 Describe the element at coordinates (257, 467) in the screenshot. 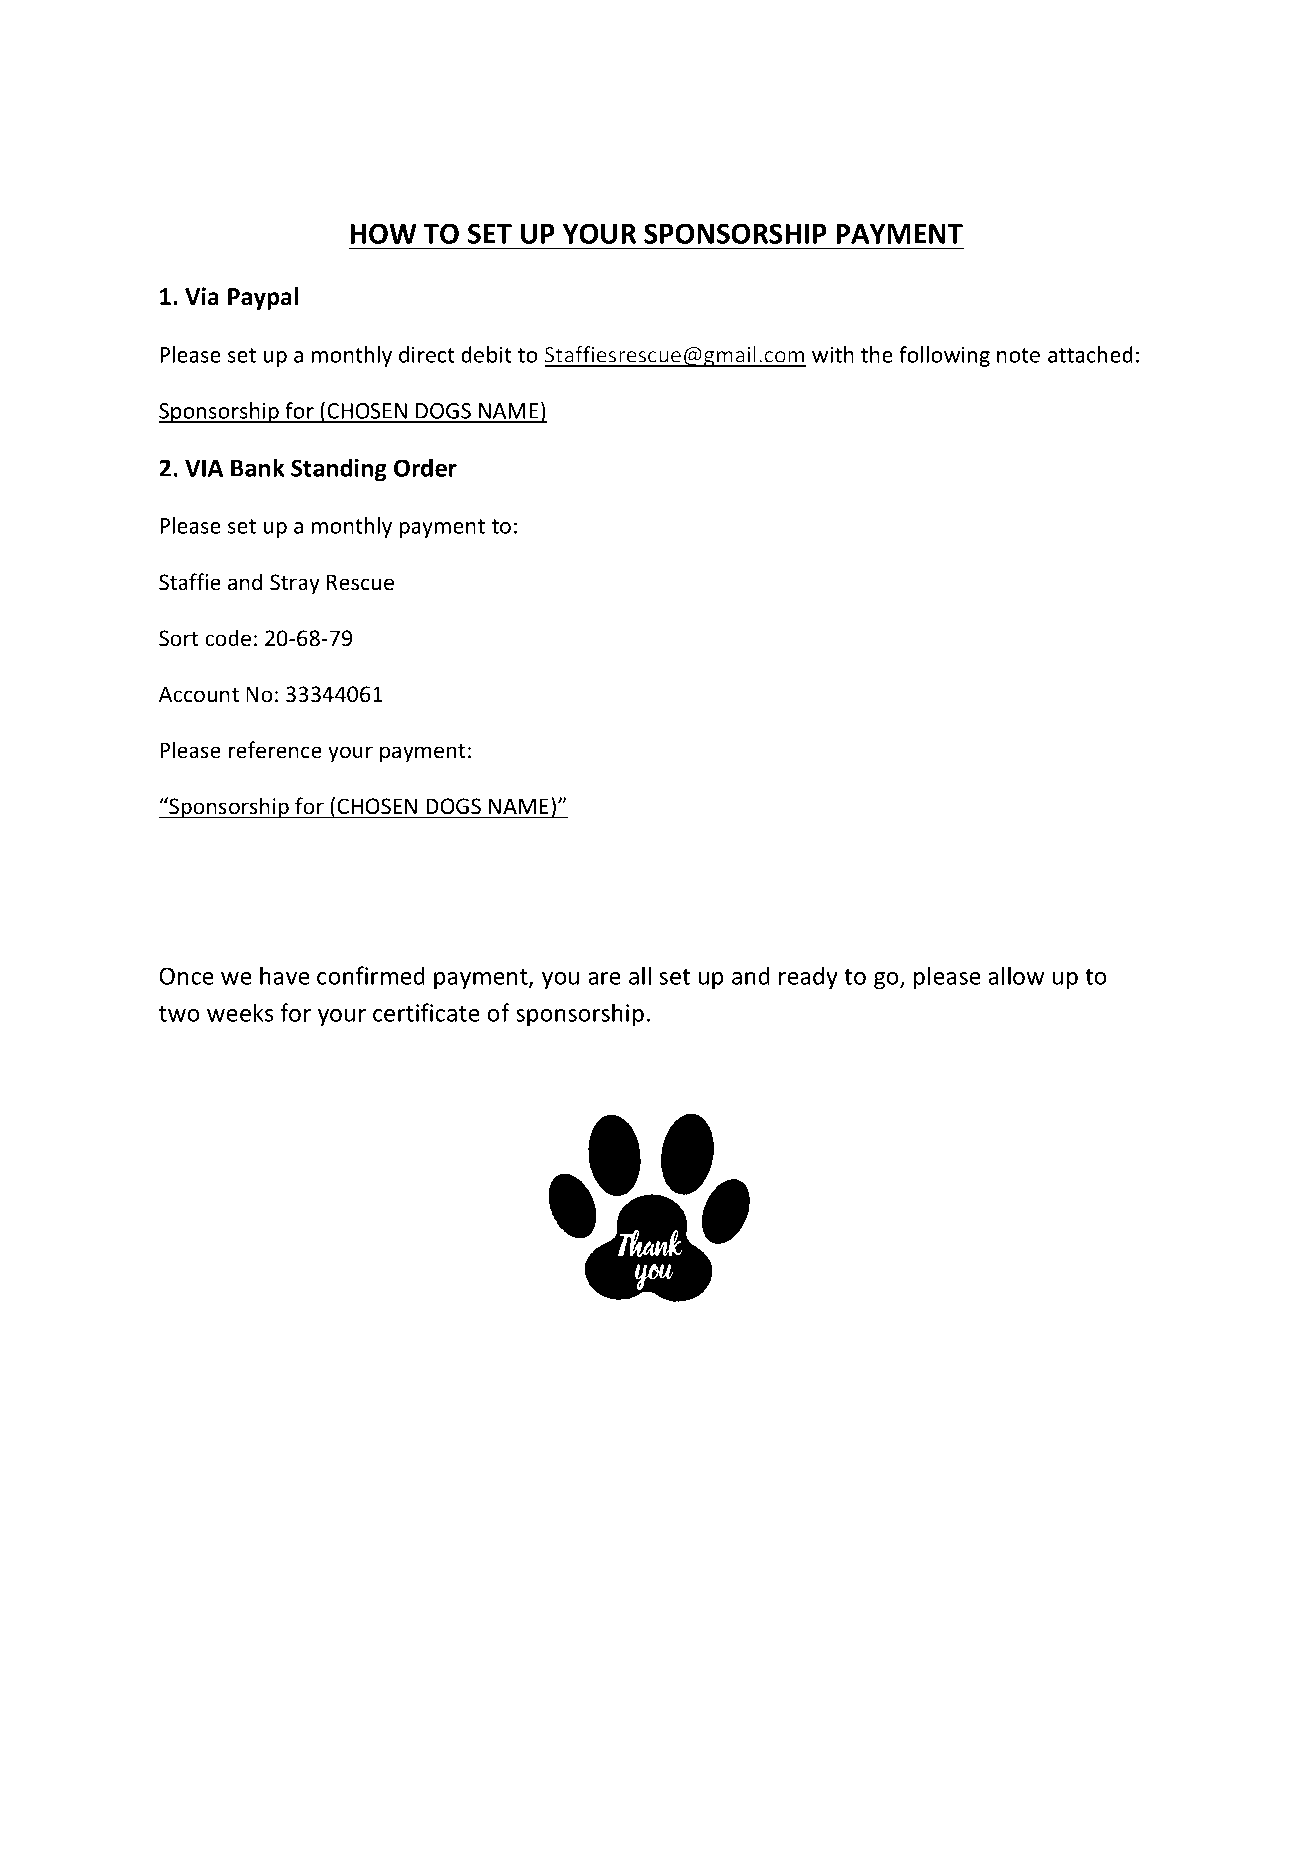

I see `Bank` at that location.
